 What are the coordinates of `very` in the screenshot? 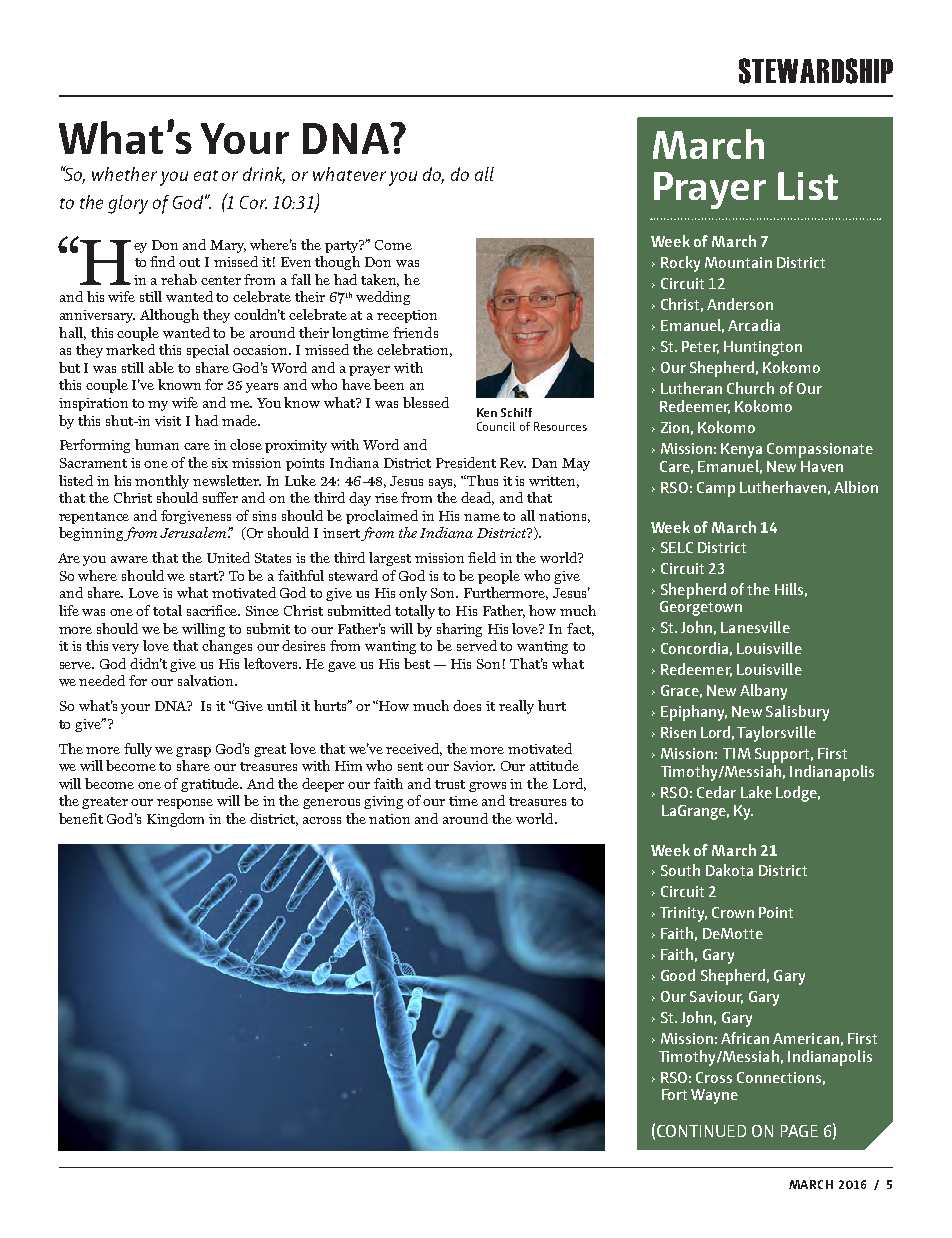 It's located at (125, 649).
